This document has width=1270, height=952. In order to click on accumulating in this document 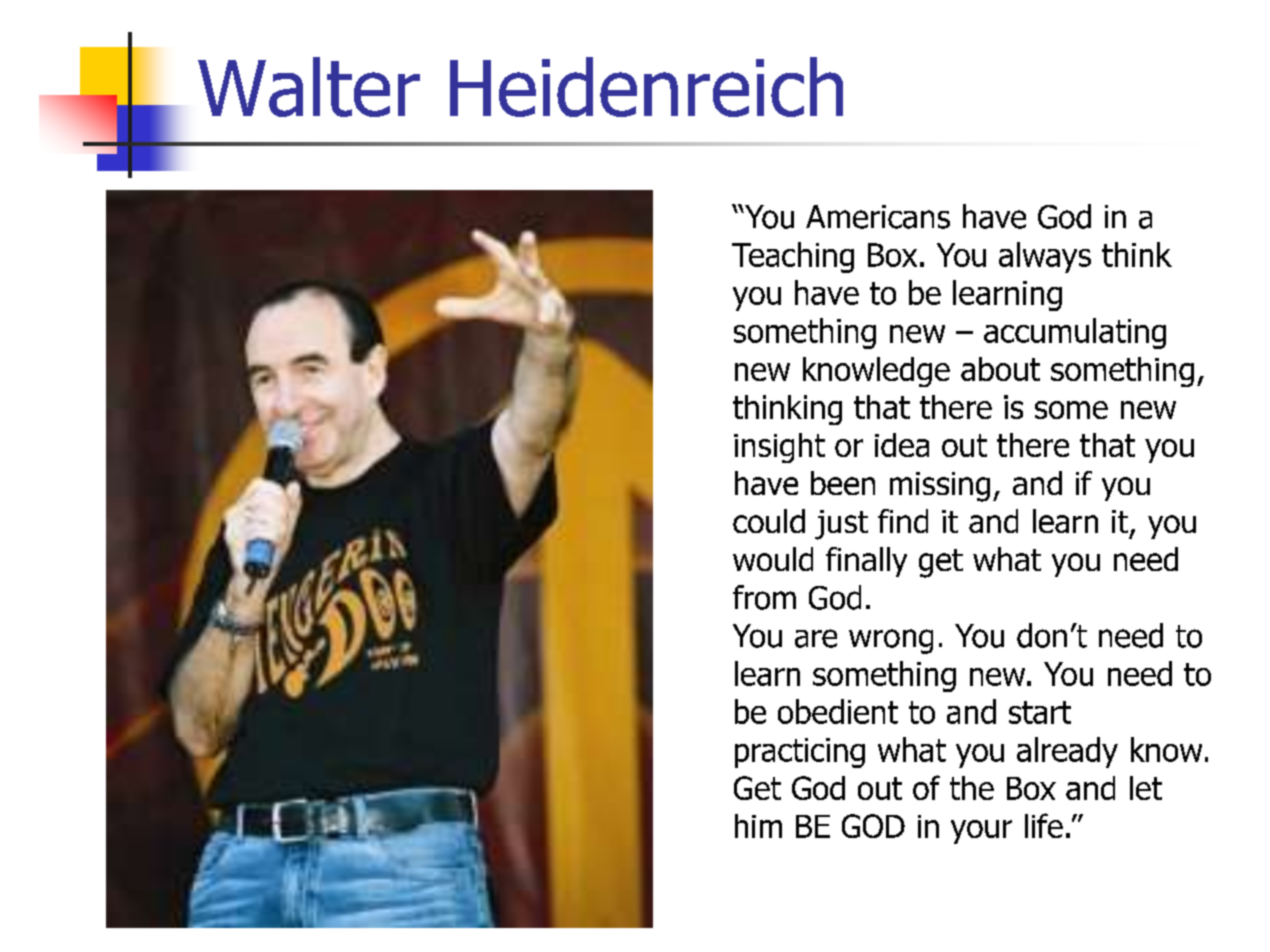, I will do `click(1075, 333)`.
